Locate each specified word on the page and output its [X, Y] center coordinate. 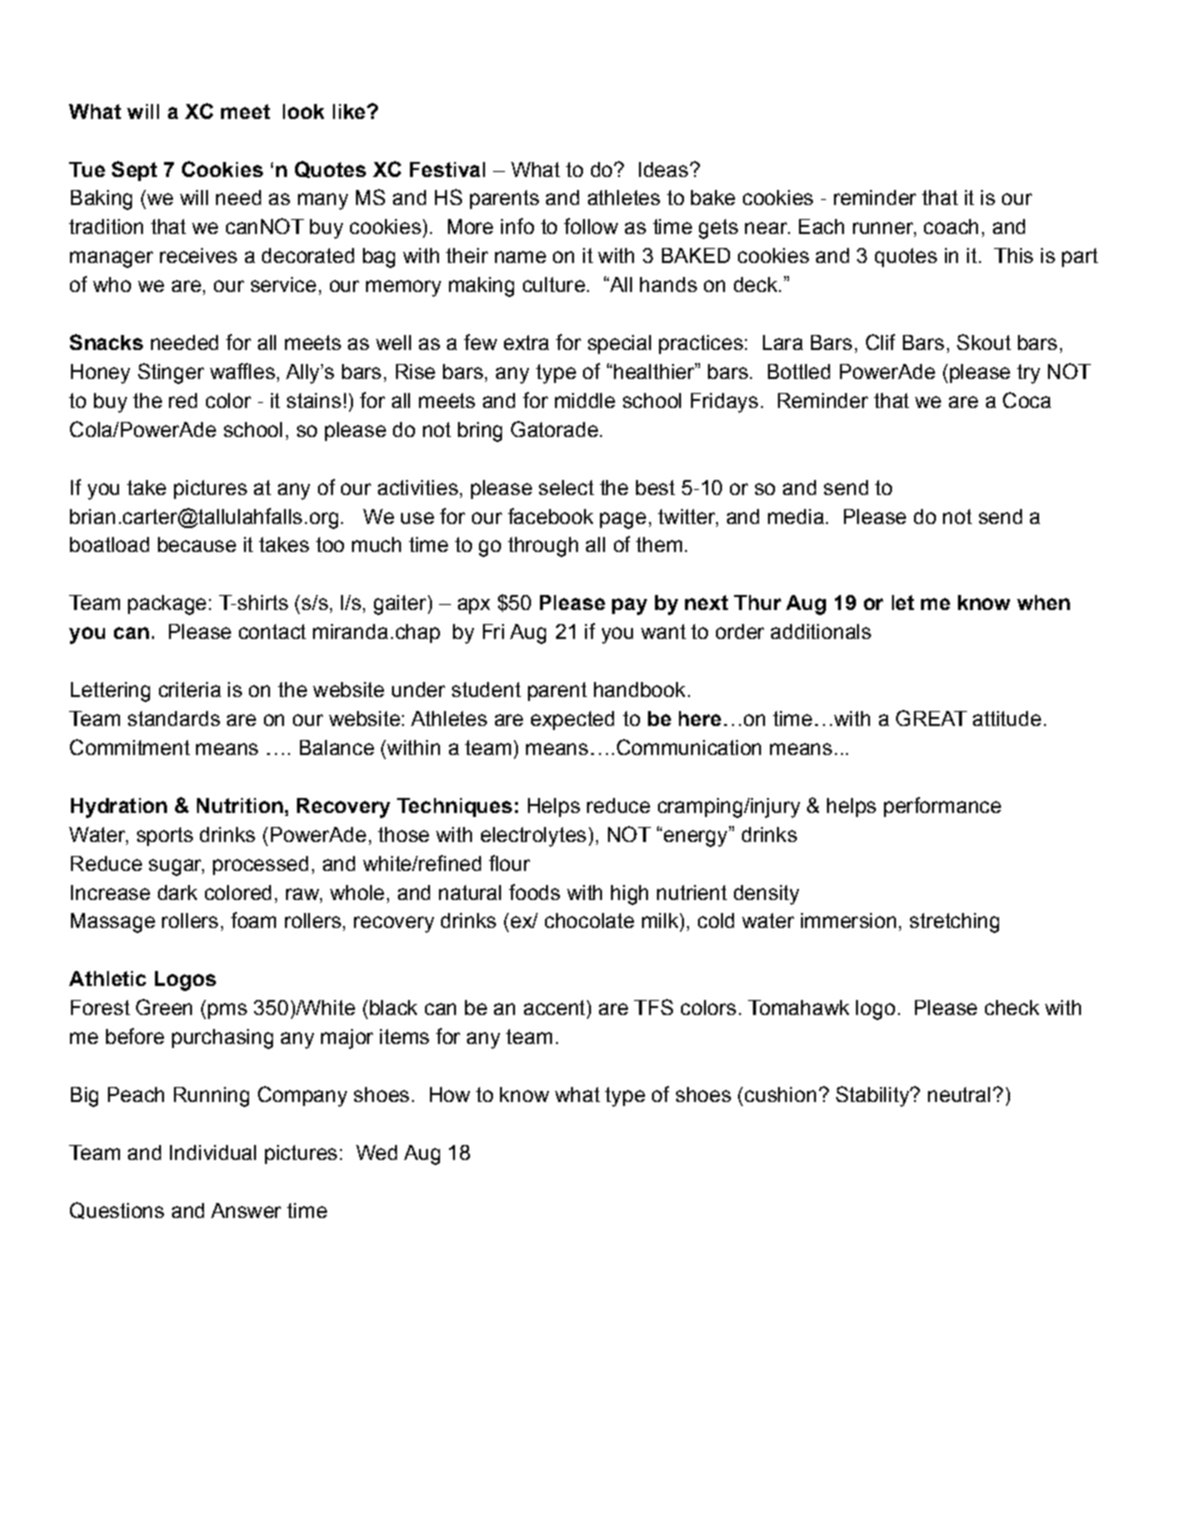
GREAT [931, 718]
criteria [190, 689]
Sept [134, 171]
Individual [213, 1152]
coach [951, 226]
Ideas [663, 169]
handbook [639, 689]
